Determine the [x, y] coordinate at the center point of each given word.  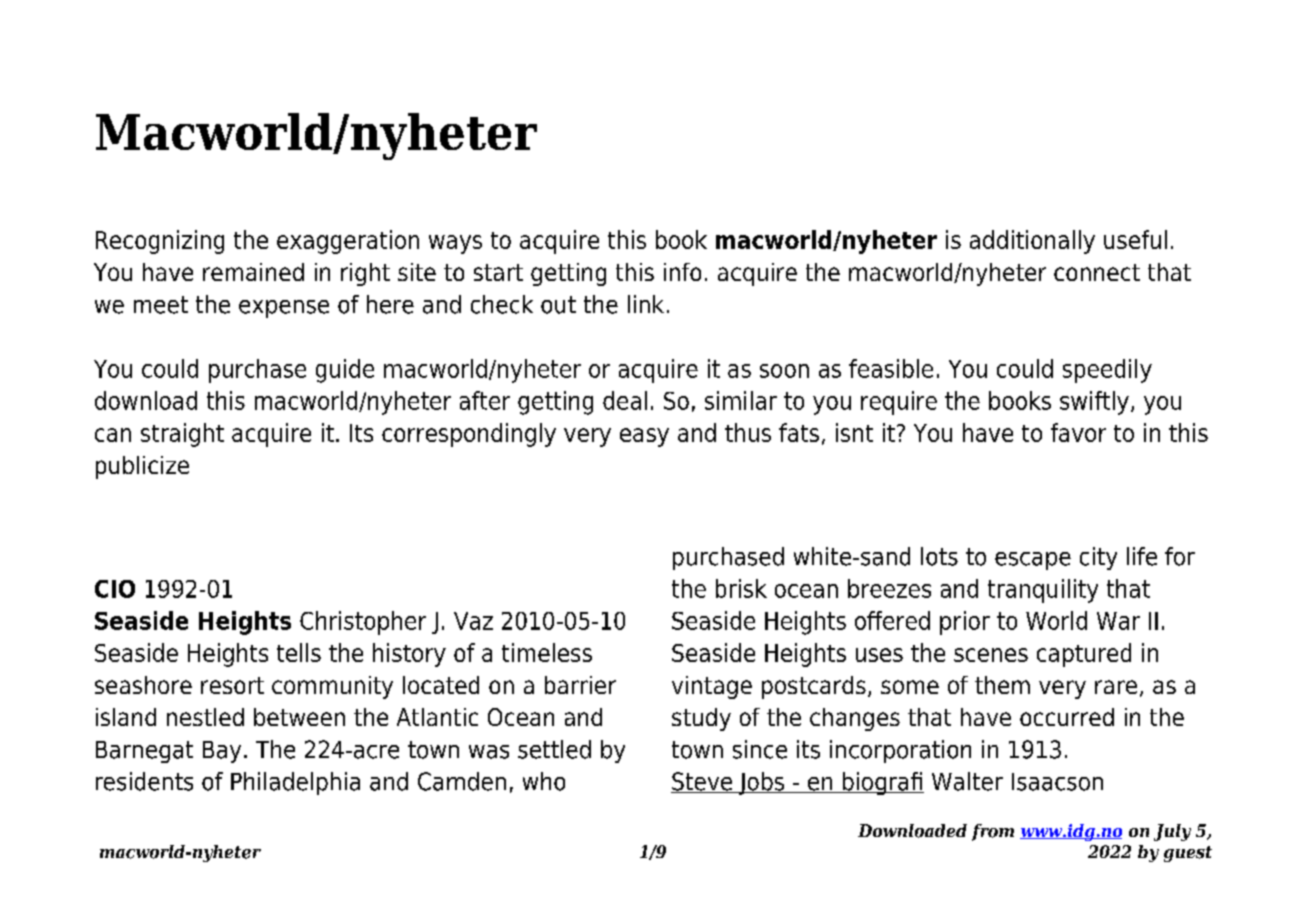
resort [232, 685]
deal [625, 400]
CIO [115, 589]
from [993, 832]
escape [1033, 561]
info [682, 272]
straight [182, 435]
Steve [703, 782]
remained [253, 272]
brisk [741, 588]
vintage [712, 687]
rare [1116, 687]
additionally [1032, 242]
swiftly [1094, 403]
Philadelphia [295, 783]
